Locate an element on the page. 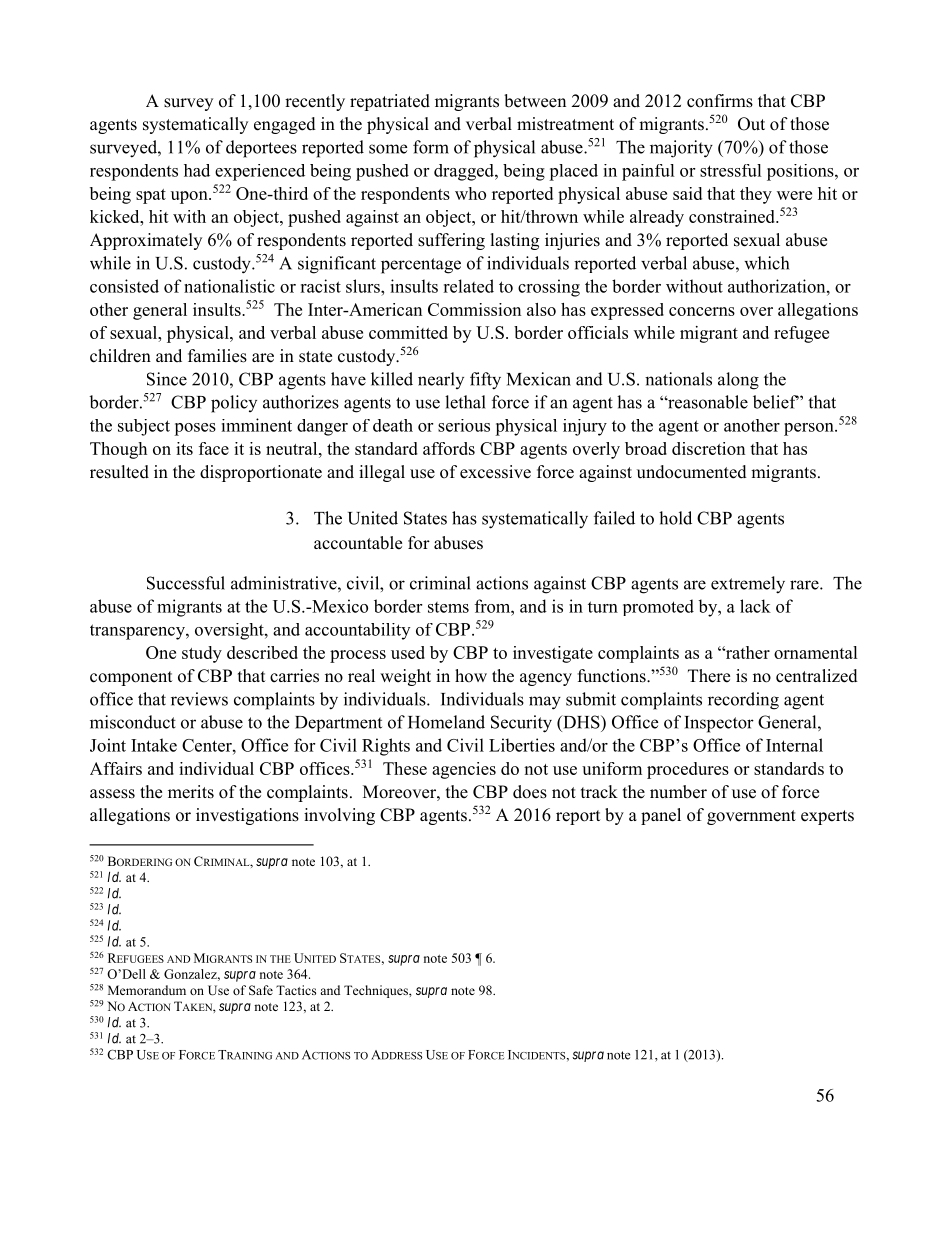  study is located at coordinates (202, 654).
